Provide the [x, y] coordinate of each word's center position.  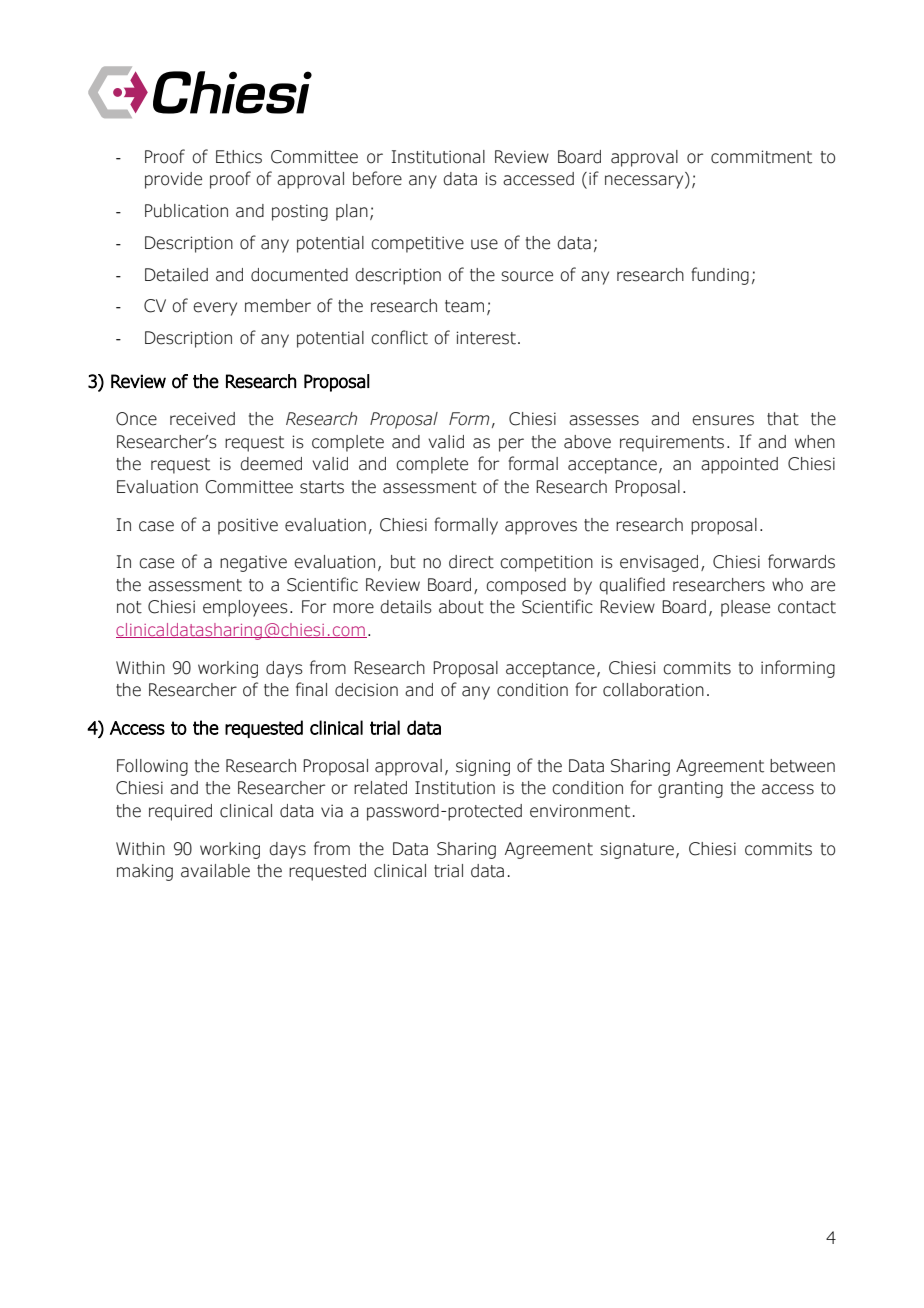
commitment [761, 157]
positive [248, 526]
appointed [739, 465]
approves [541, 528]
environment [580, 811]
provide [173, 180]
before [377, 178]
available [215, 871]
